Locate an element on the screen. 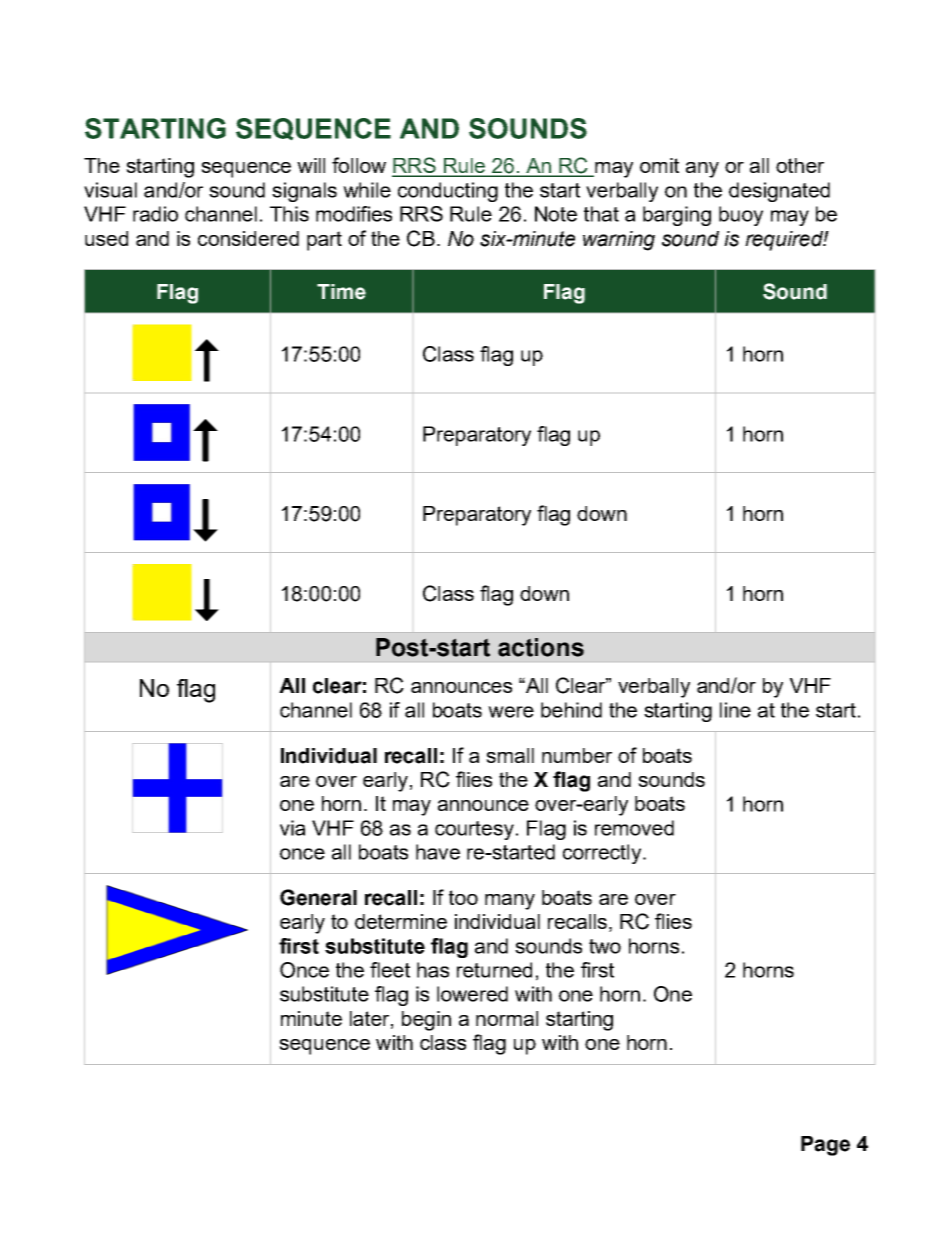 This screenshot has width=952, height=1233. begin is located at coordinates (426, 1021).
